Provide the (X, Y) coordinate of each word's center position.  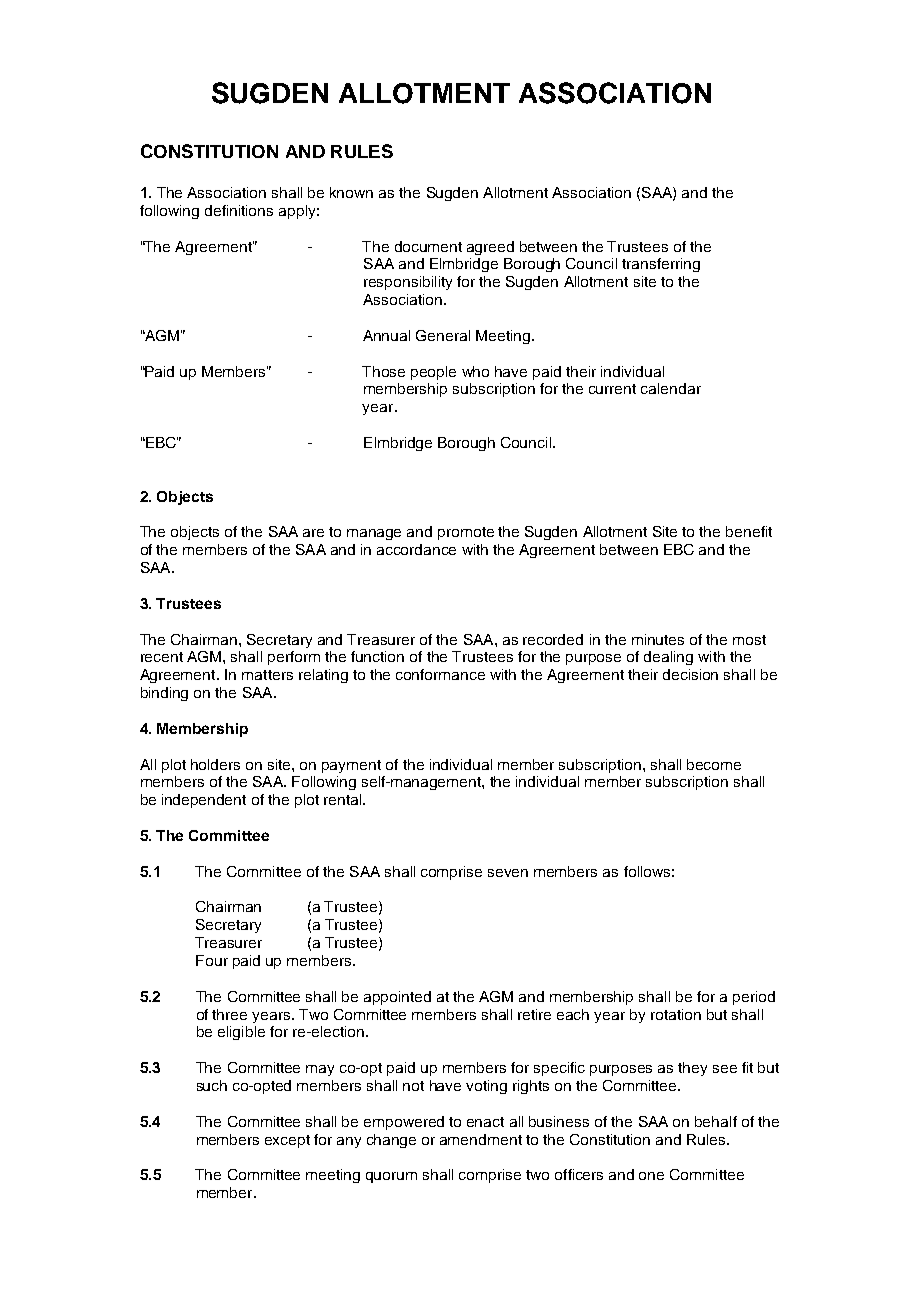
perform (294, 658)
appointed (397, 998)
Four (212, 960)
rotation (676, 1014)
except (287, 1141)
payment (351, 766)
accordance (416, 549)
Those (383, 371)
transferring (661, 265)
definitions (239, 210)
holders (215, 764)
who (475, 371)
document (428, 246)
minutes (658, 639)
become (714, 764)
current (612, 389)
